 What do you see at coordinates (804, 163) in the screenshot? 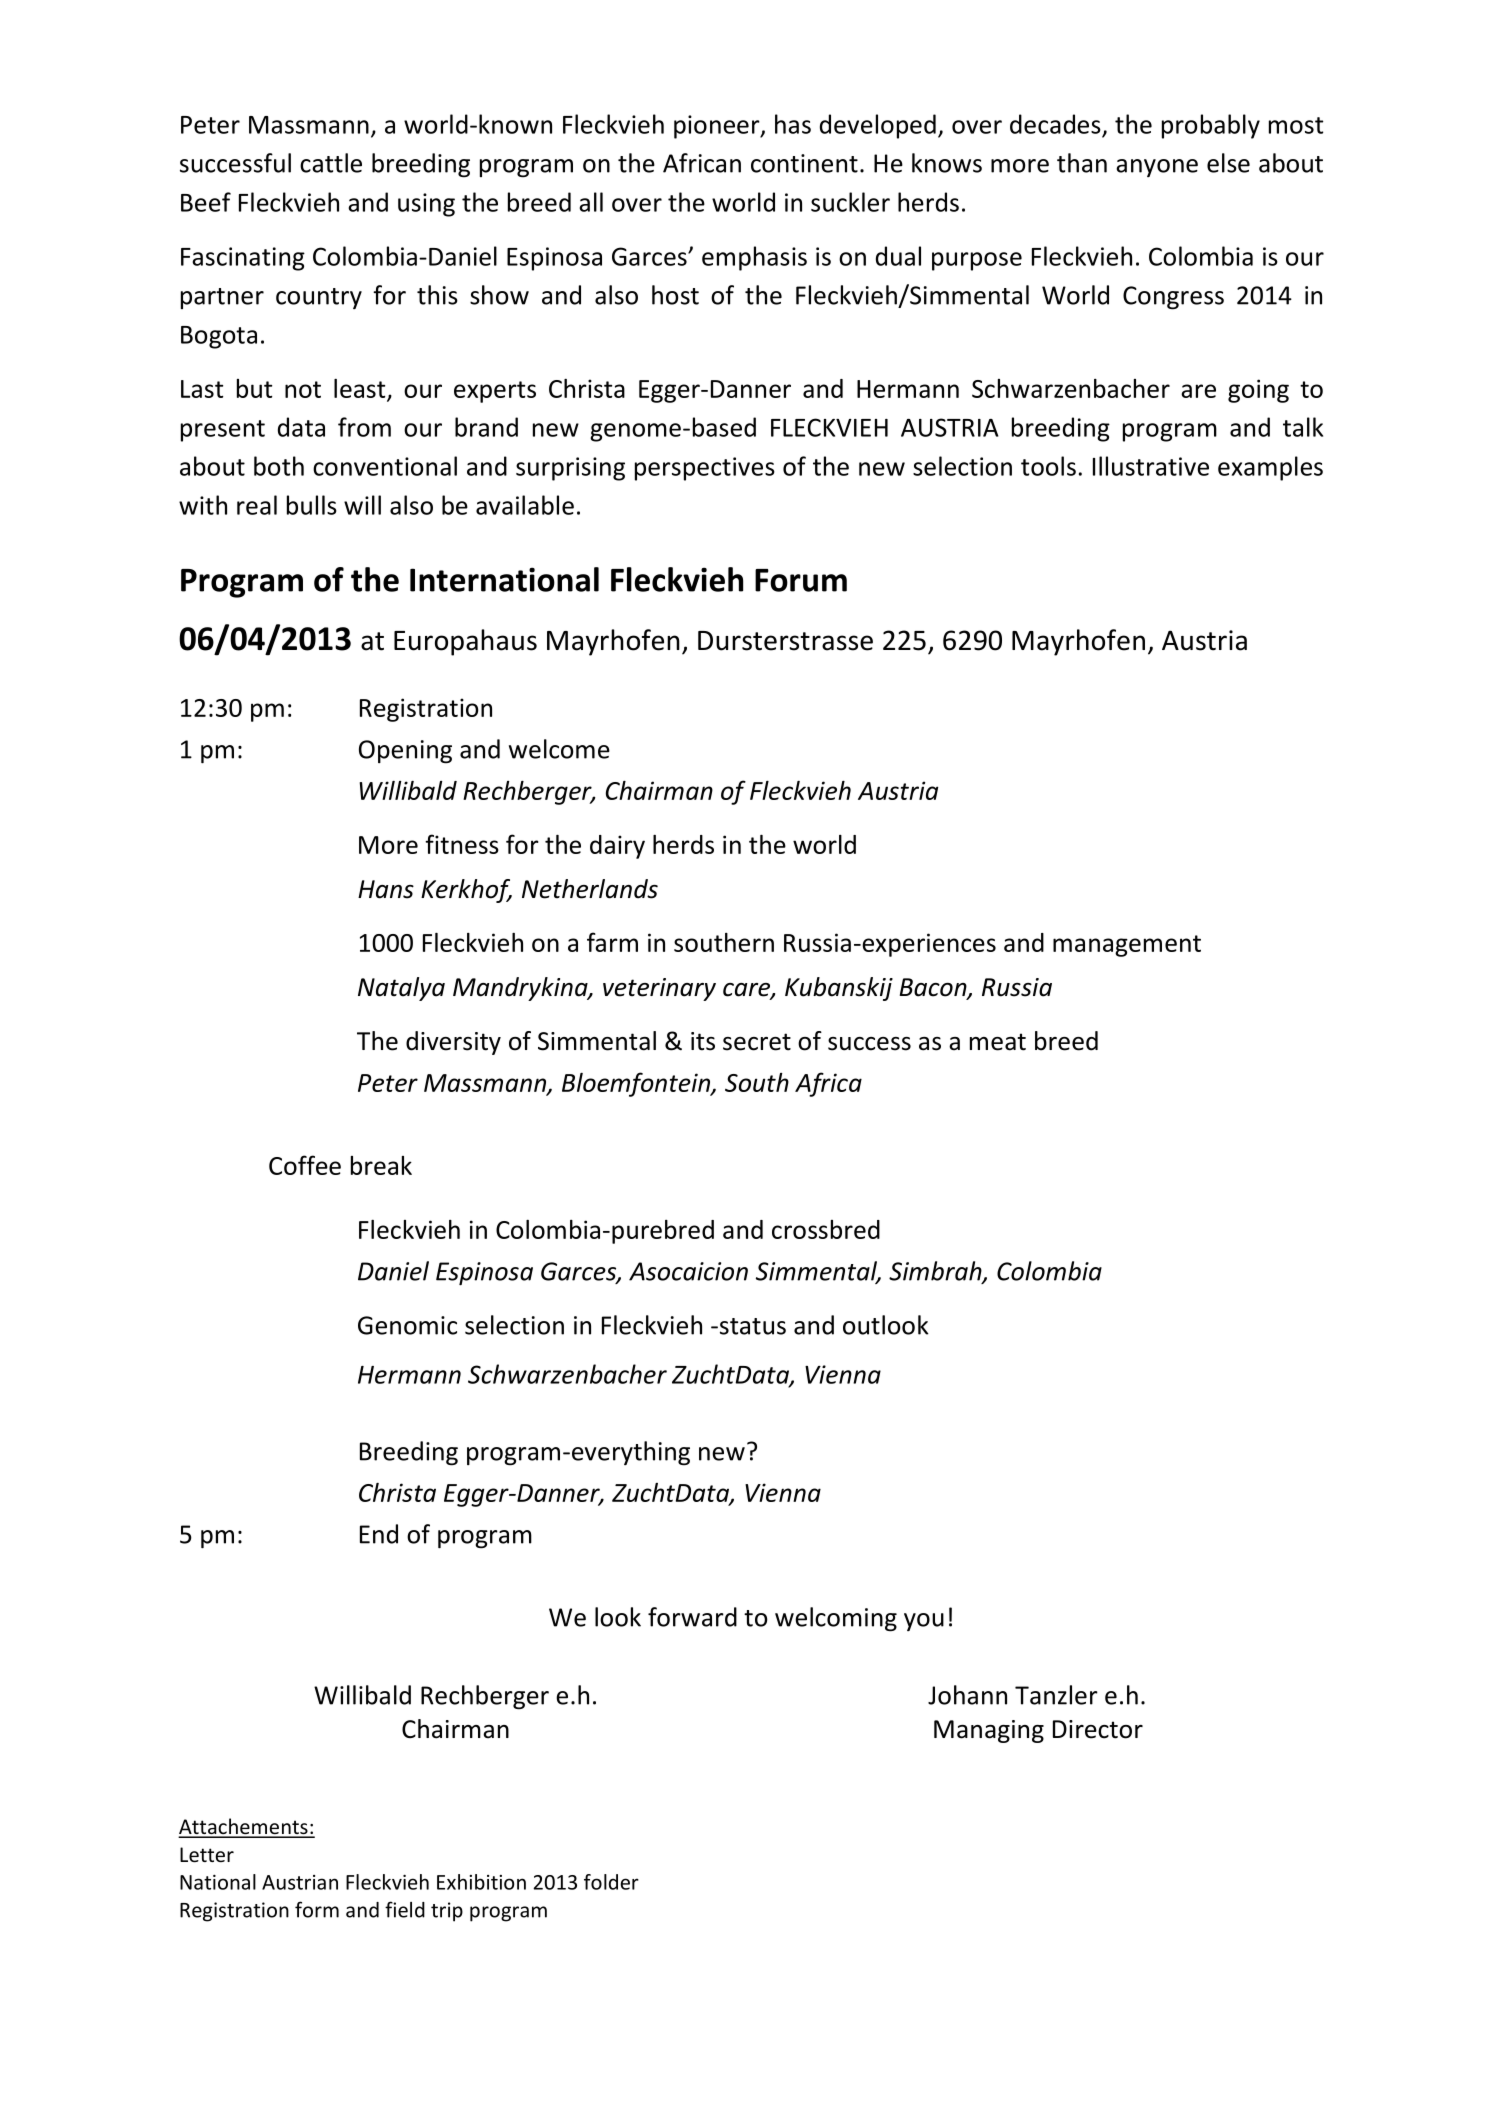
I see `continent` at bounding box center [804, 163].
